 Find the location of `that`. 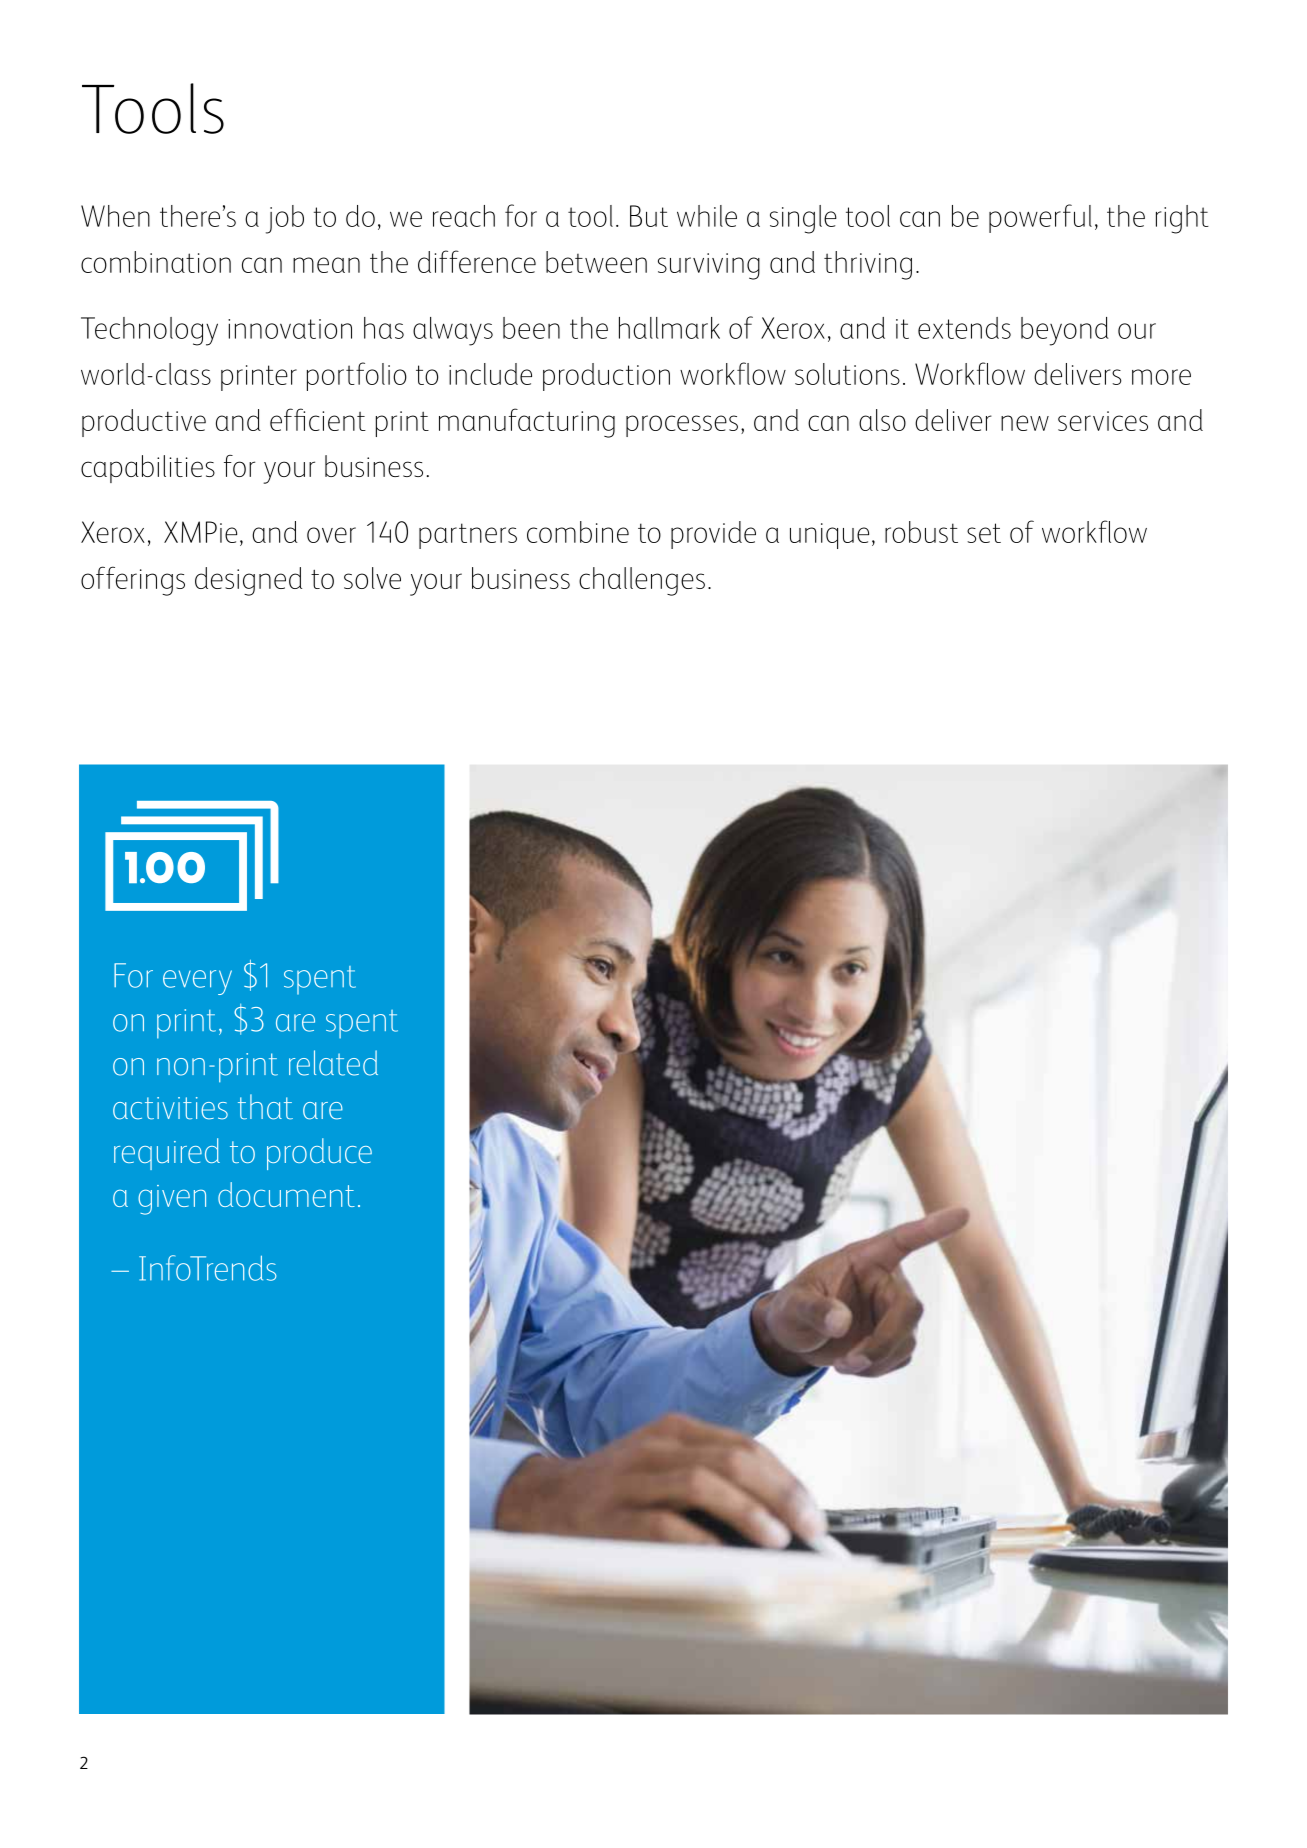

that is located at coordinates (265, 1107).
